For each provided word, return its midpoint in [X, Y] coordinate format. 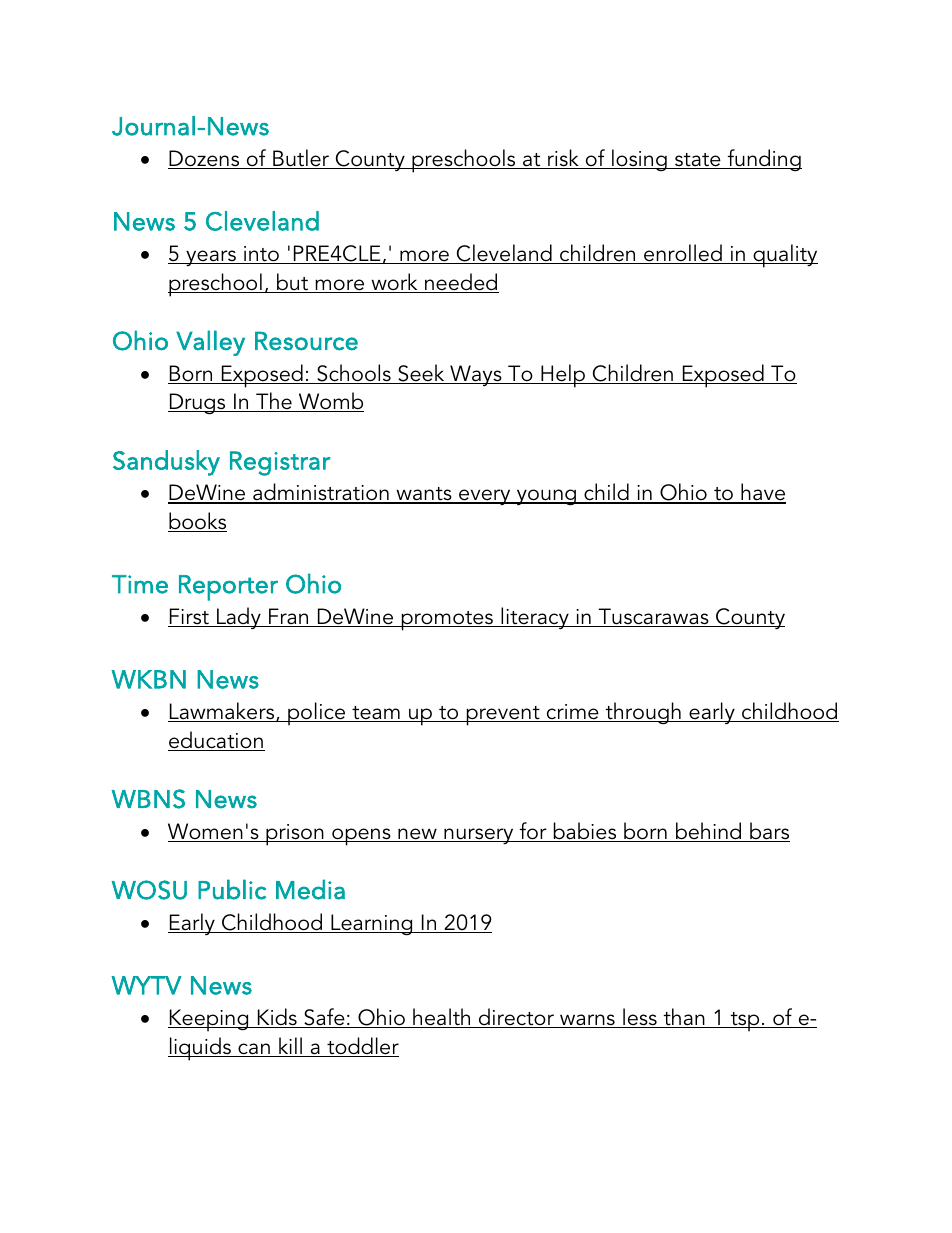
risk [563, 159]
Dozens [205, 159]
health [442, 1018]
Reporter [228, 588]
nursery [479, 836]
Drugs [198, 404]
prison [295, 835]
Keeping [209, 1020]
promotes [447, 621]
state [698, 161]
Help [563, 376]
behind [709, 832]
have [762, 493]
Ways [476, 375]
